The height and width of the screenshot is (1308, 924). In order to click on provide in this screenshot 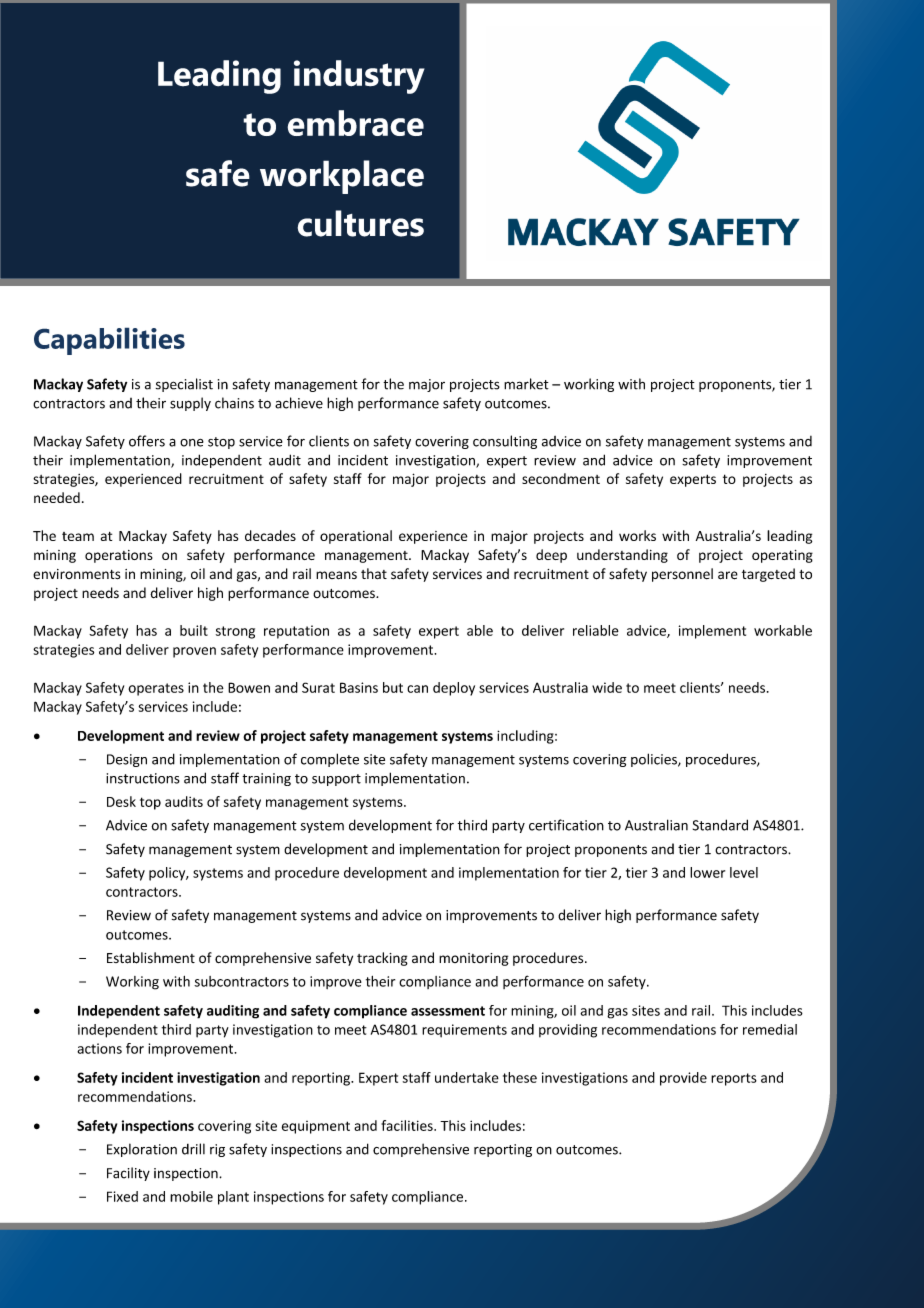, I will do `click(683, 1079)`.
